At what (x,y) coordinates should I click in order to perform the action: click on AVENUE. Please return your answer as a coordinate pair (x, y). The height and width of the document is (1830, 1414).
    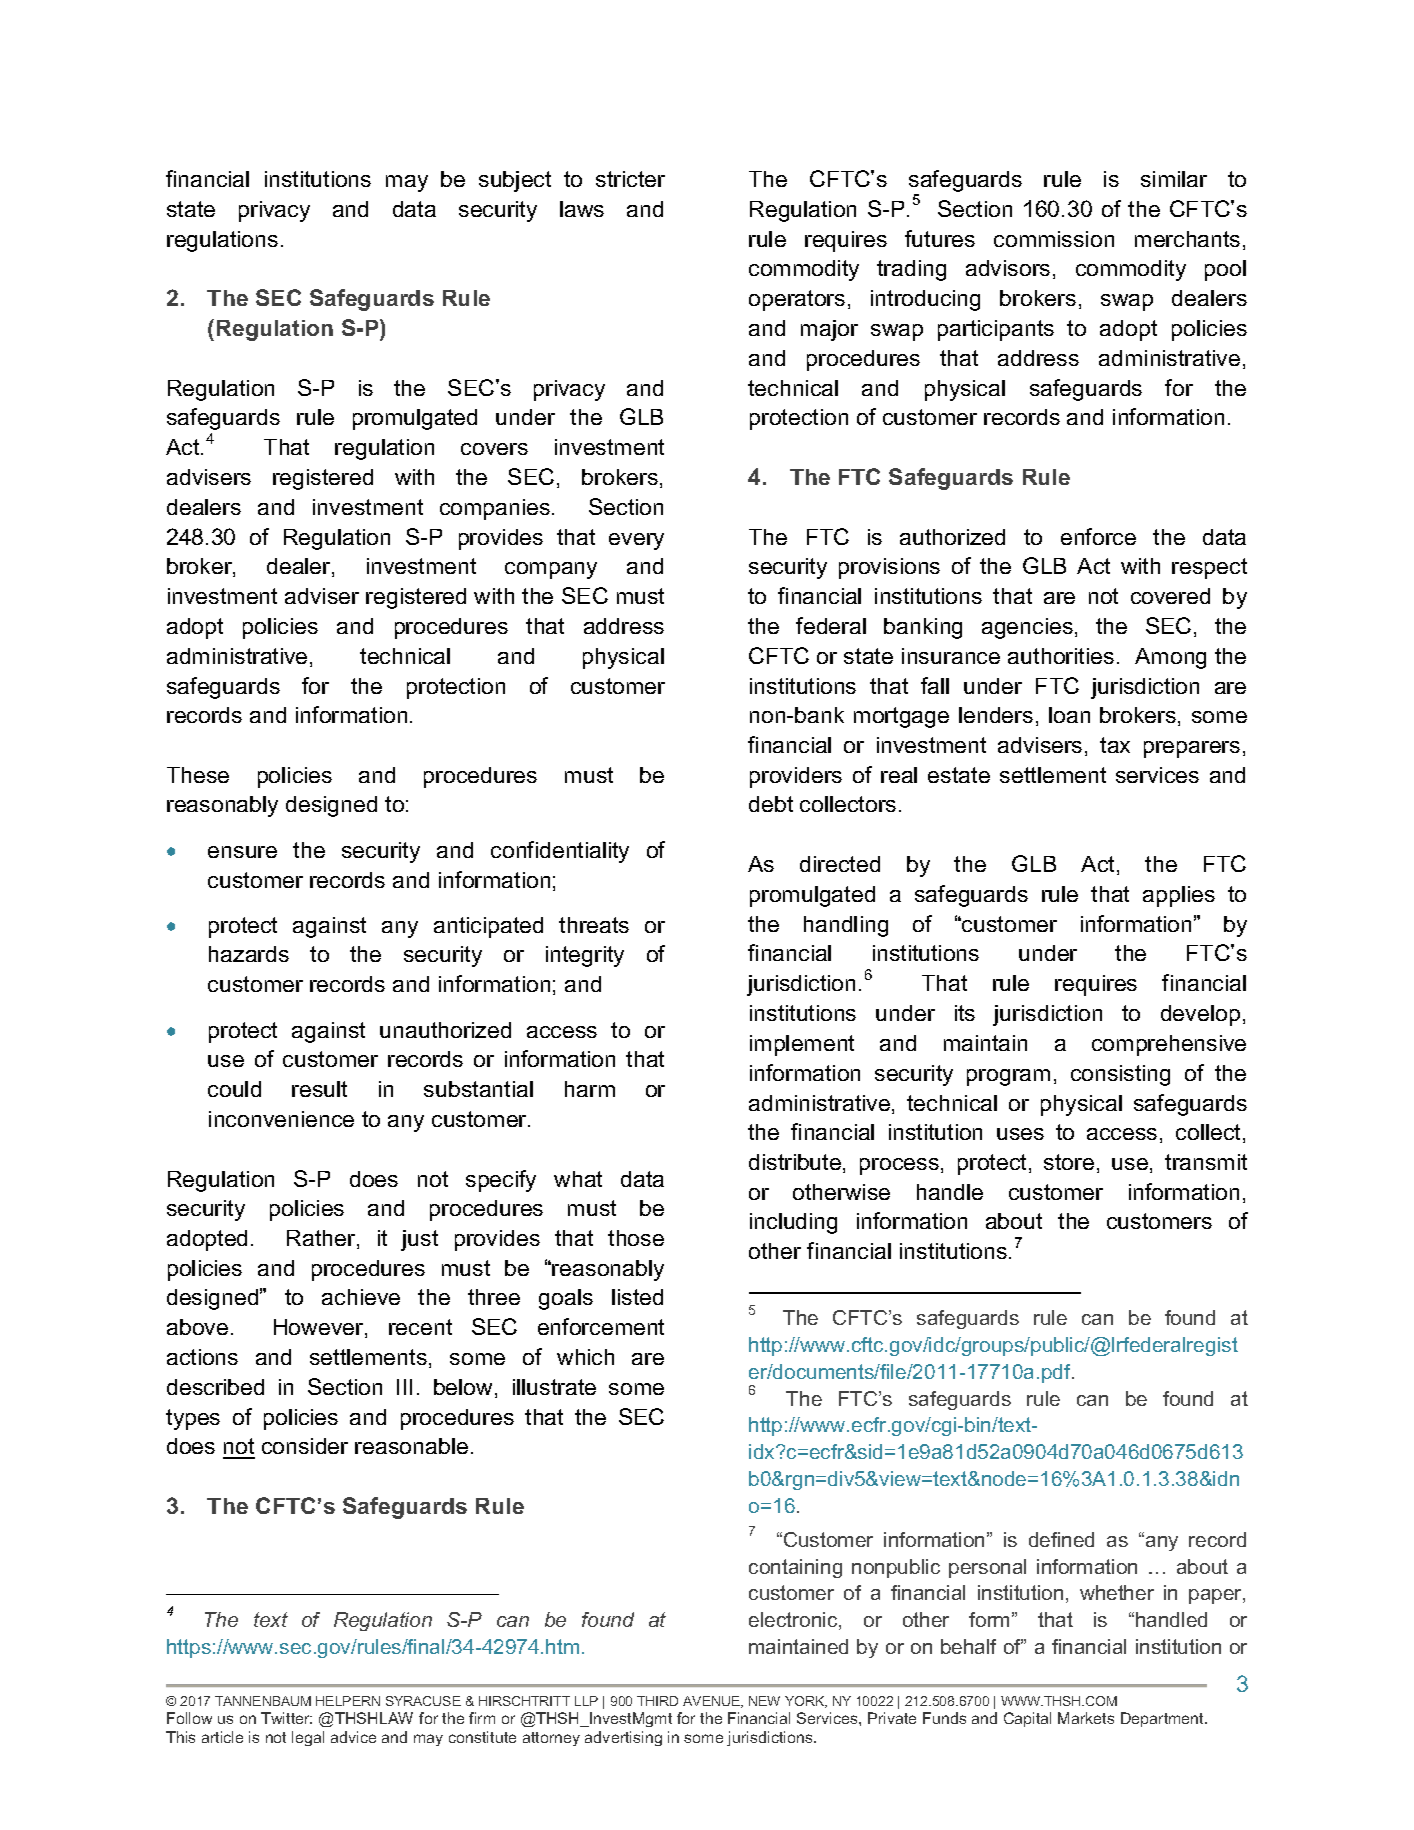
    Looking at the image, I should click on (712, 1702).
